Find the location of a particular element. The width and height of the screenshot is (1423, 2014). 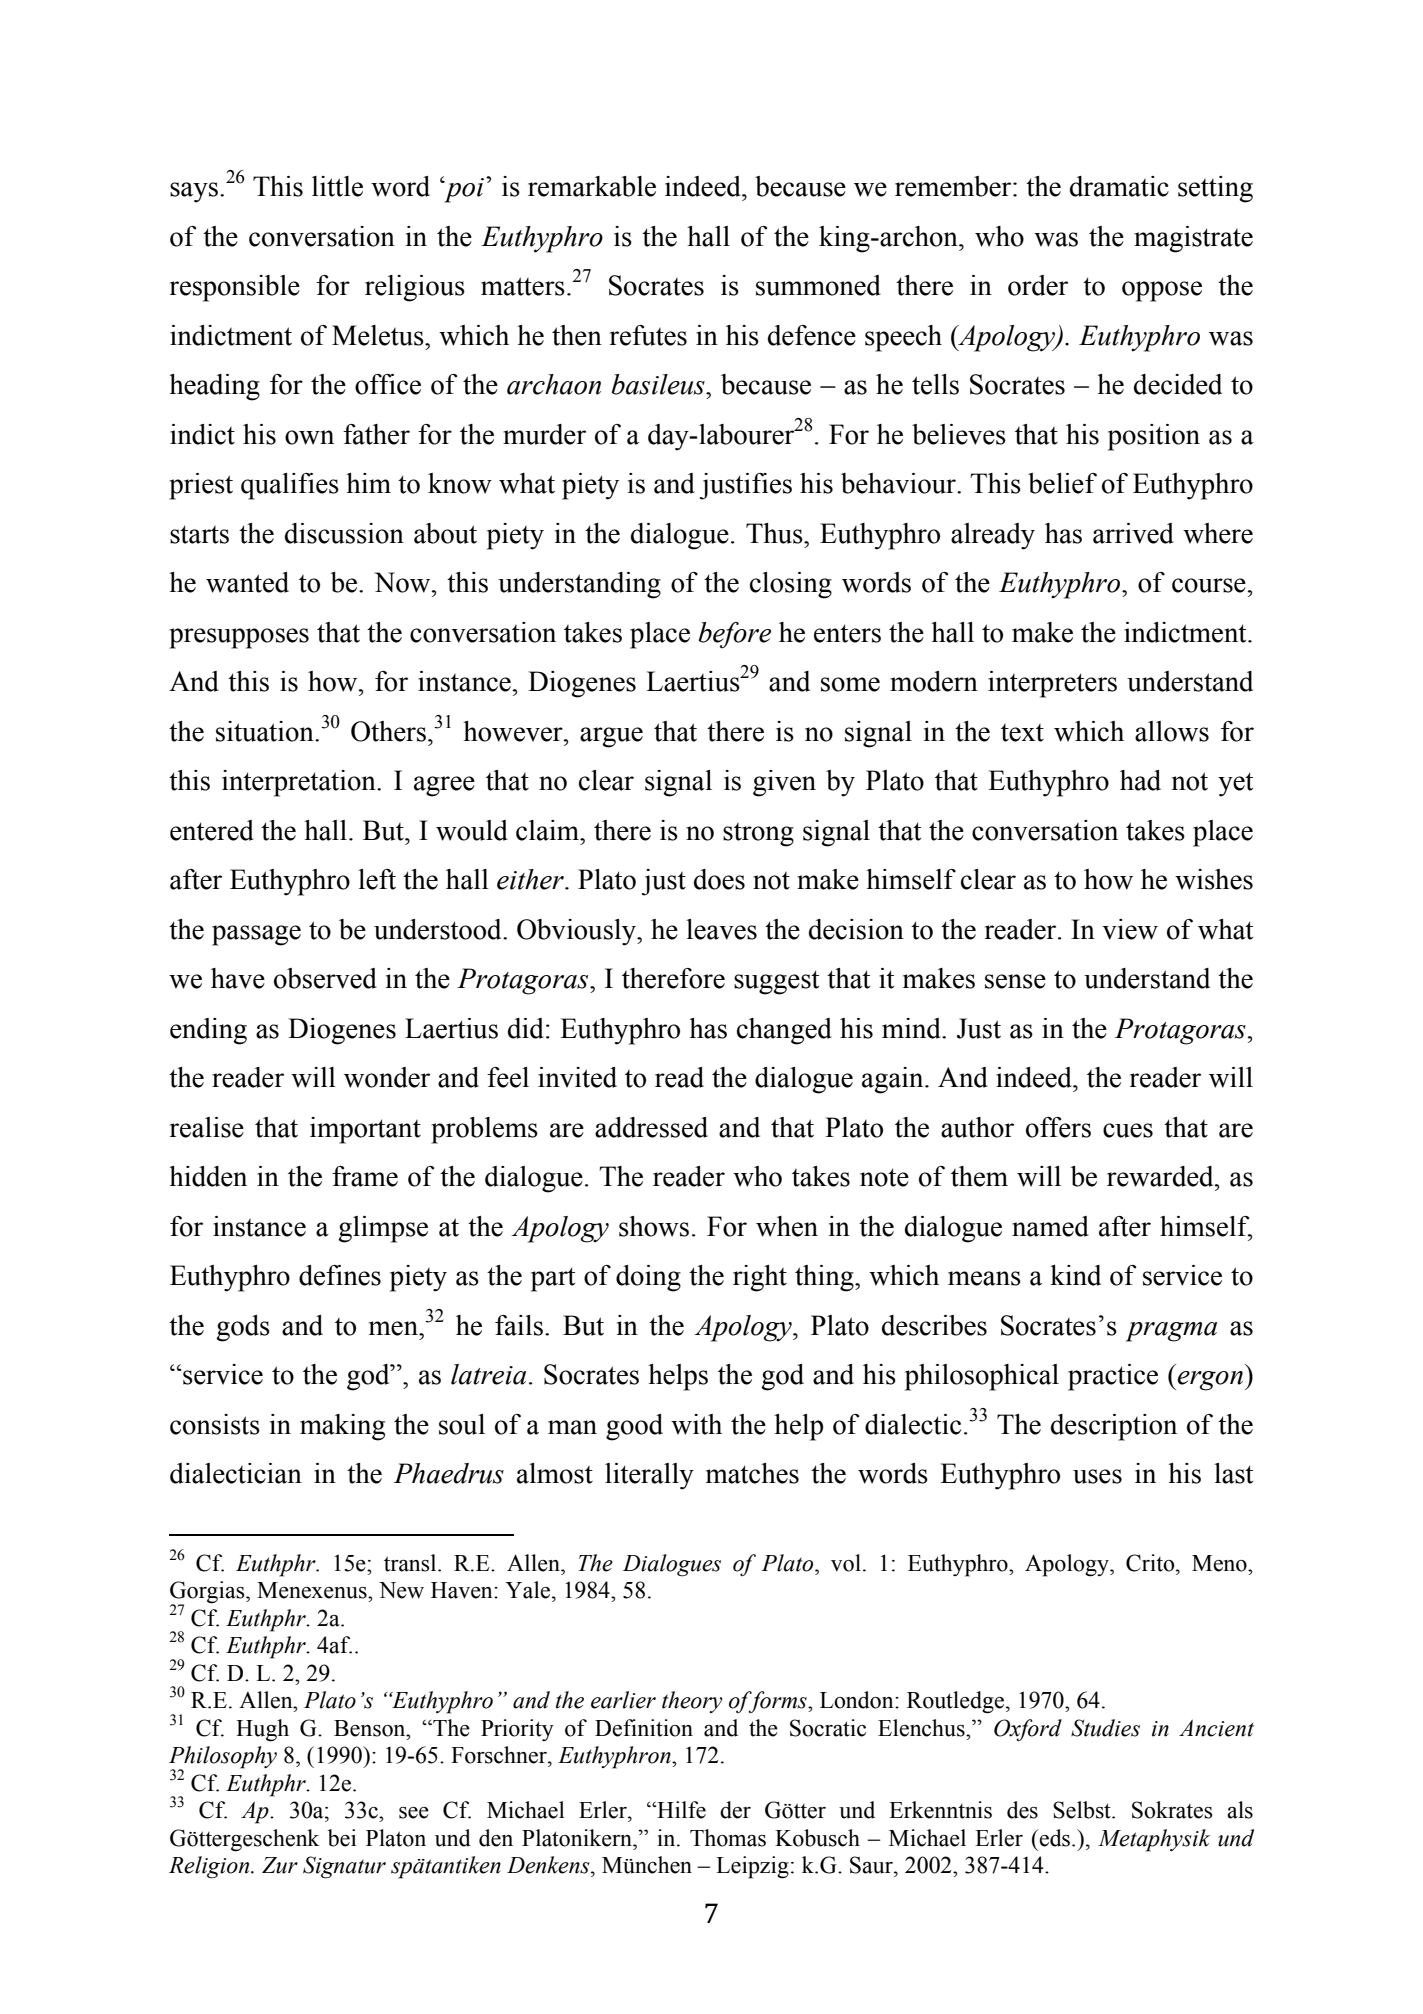

presupposes is located at coordinates (239, 638).
